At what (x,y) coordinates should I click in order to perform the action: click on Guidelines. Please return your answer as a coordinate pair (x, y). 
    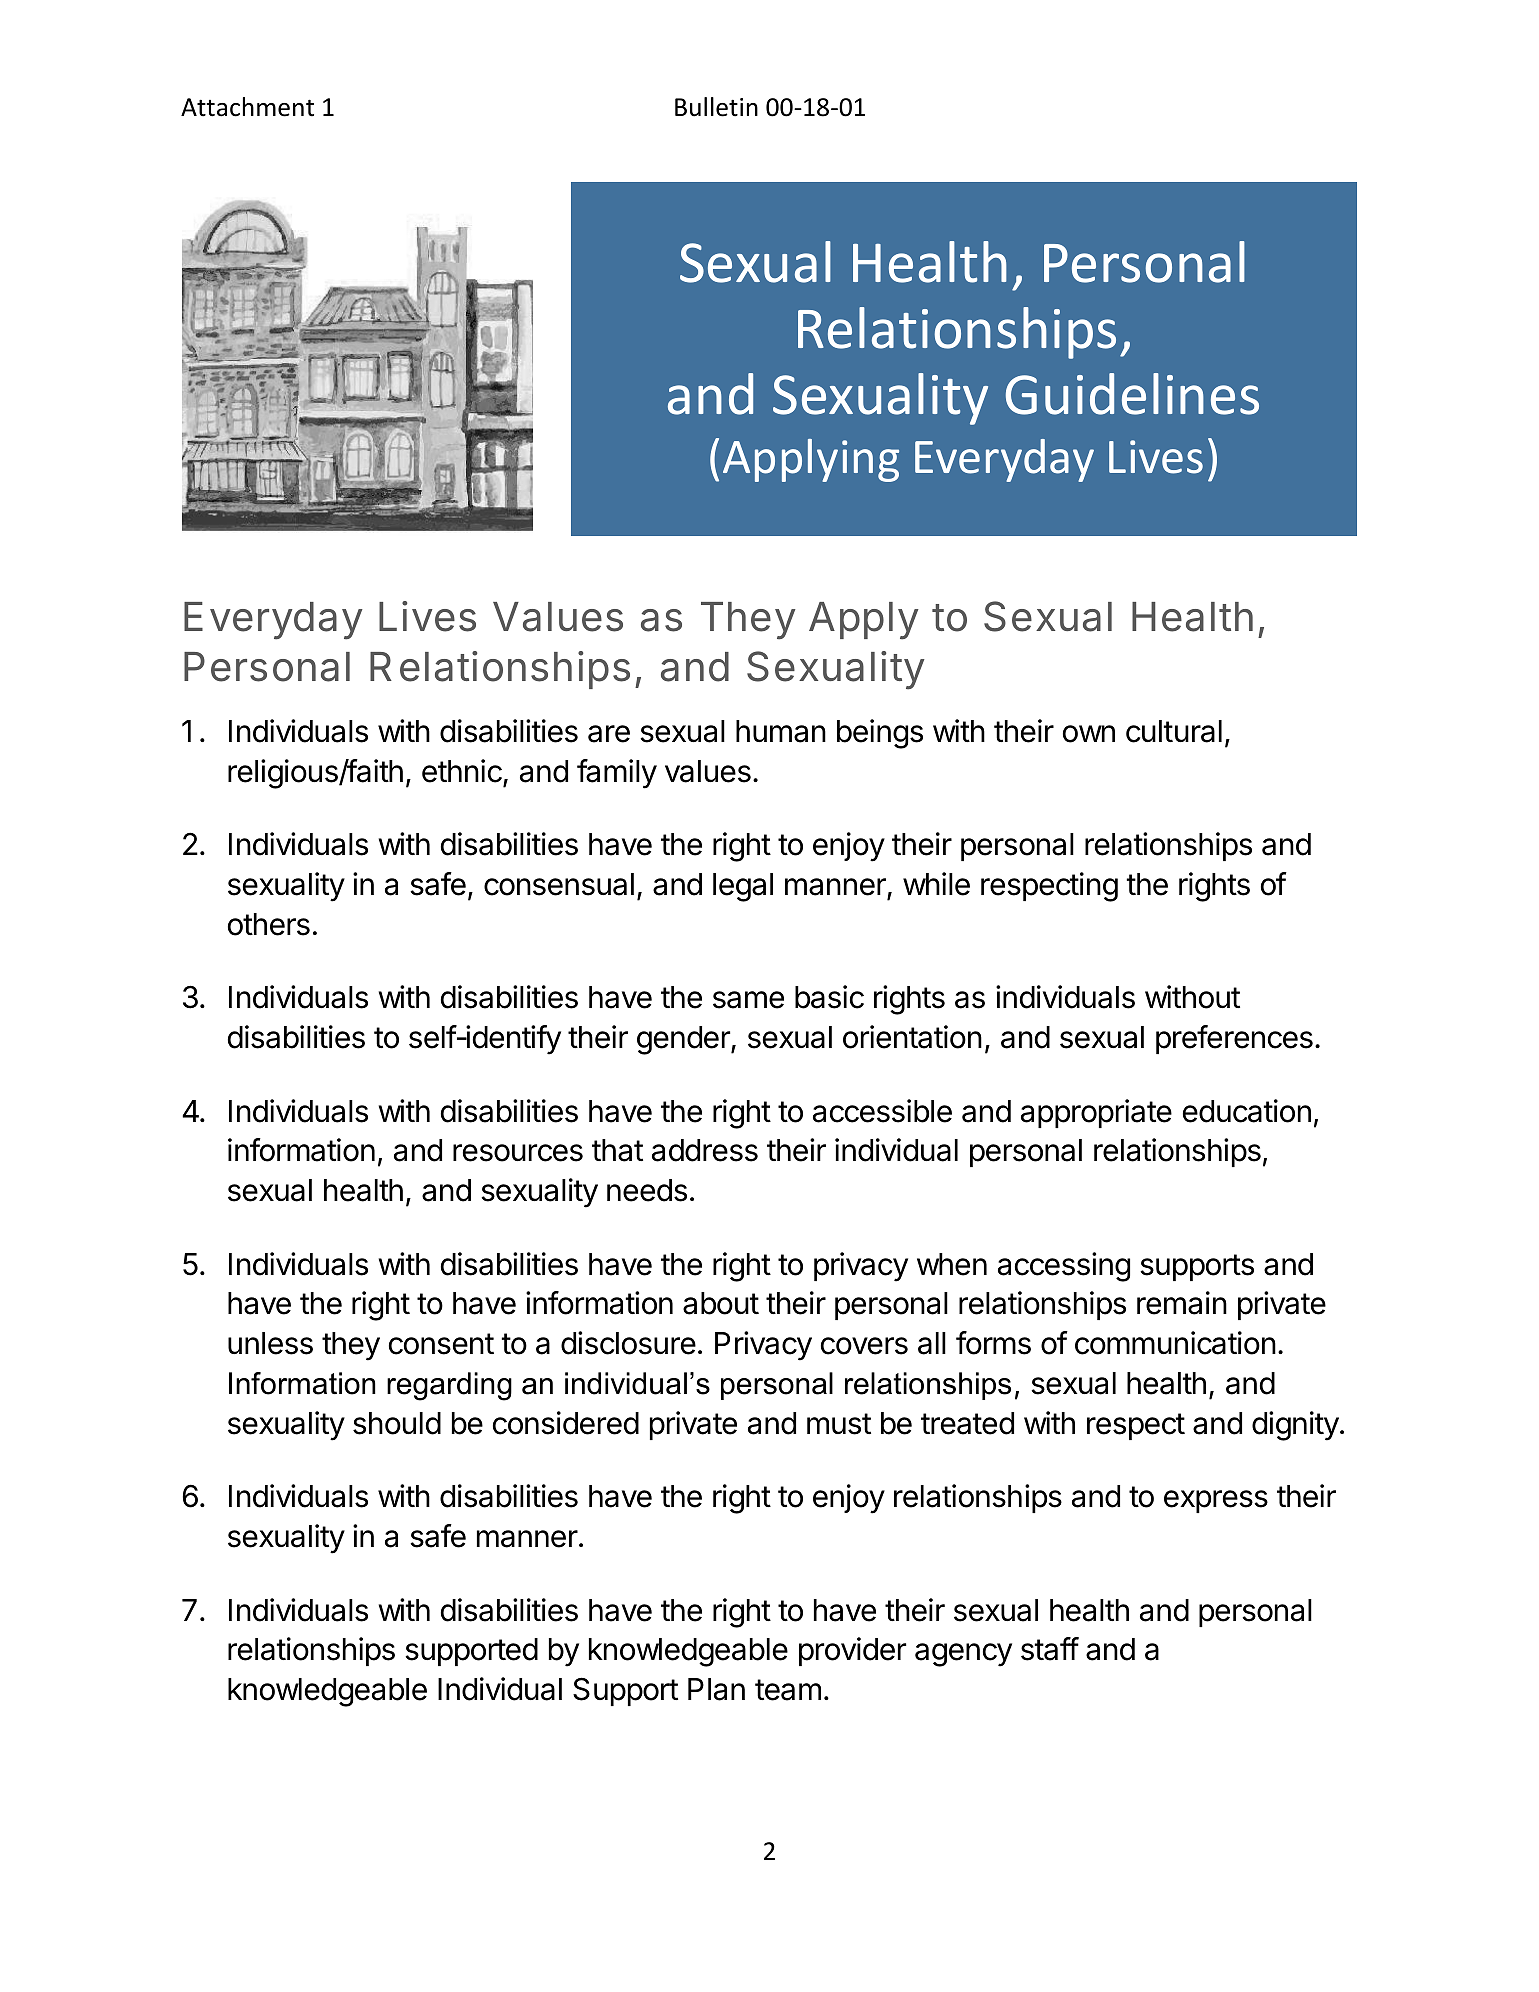
    Looking at the image, I should click on (1132, 394).
